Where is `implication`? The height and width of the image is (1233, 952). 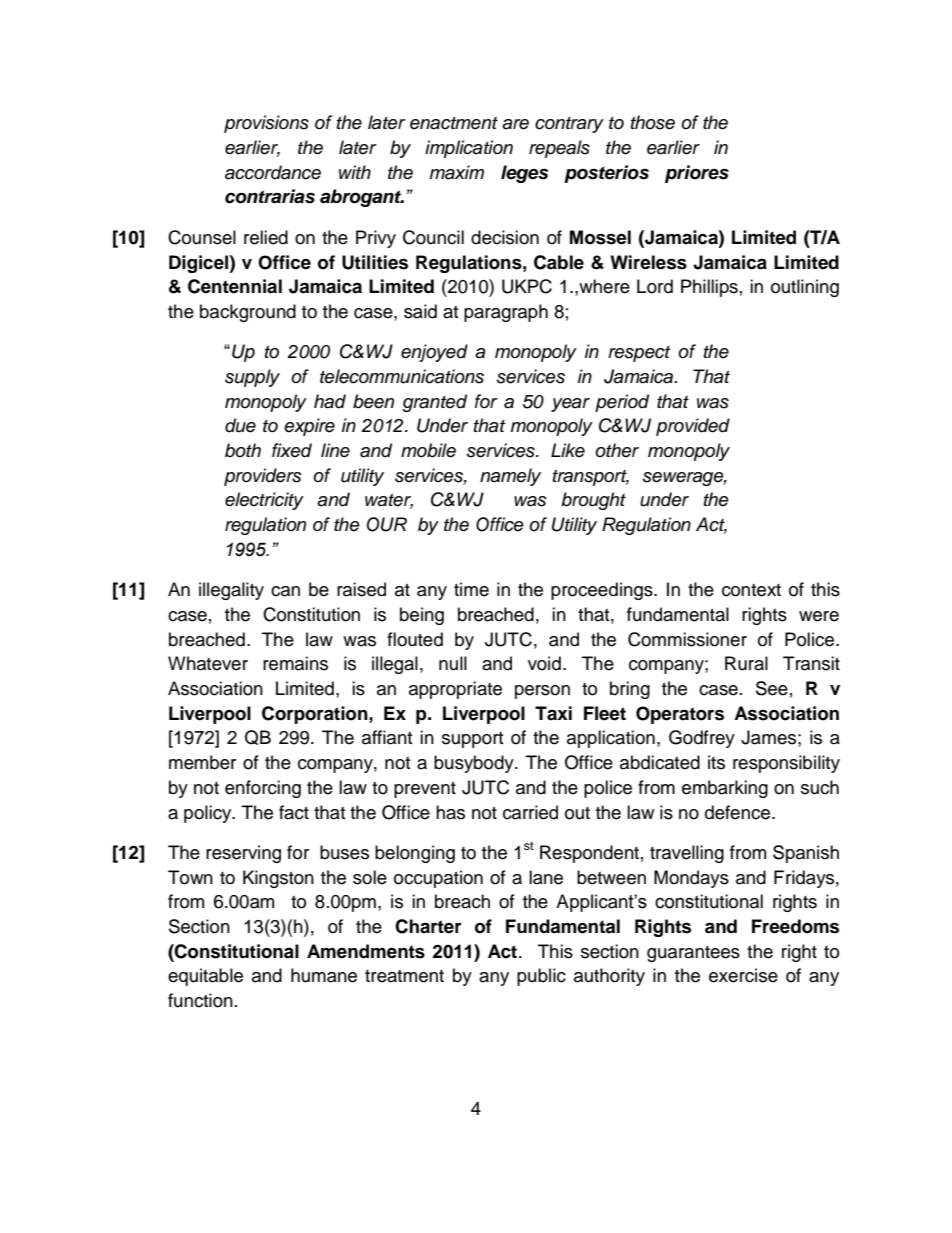
implication is located at coordinates (469, 149).
